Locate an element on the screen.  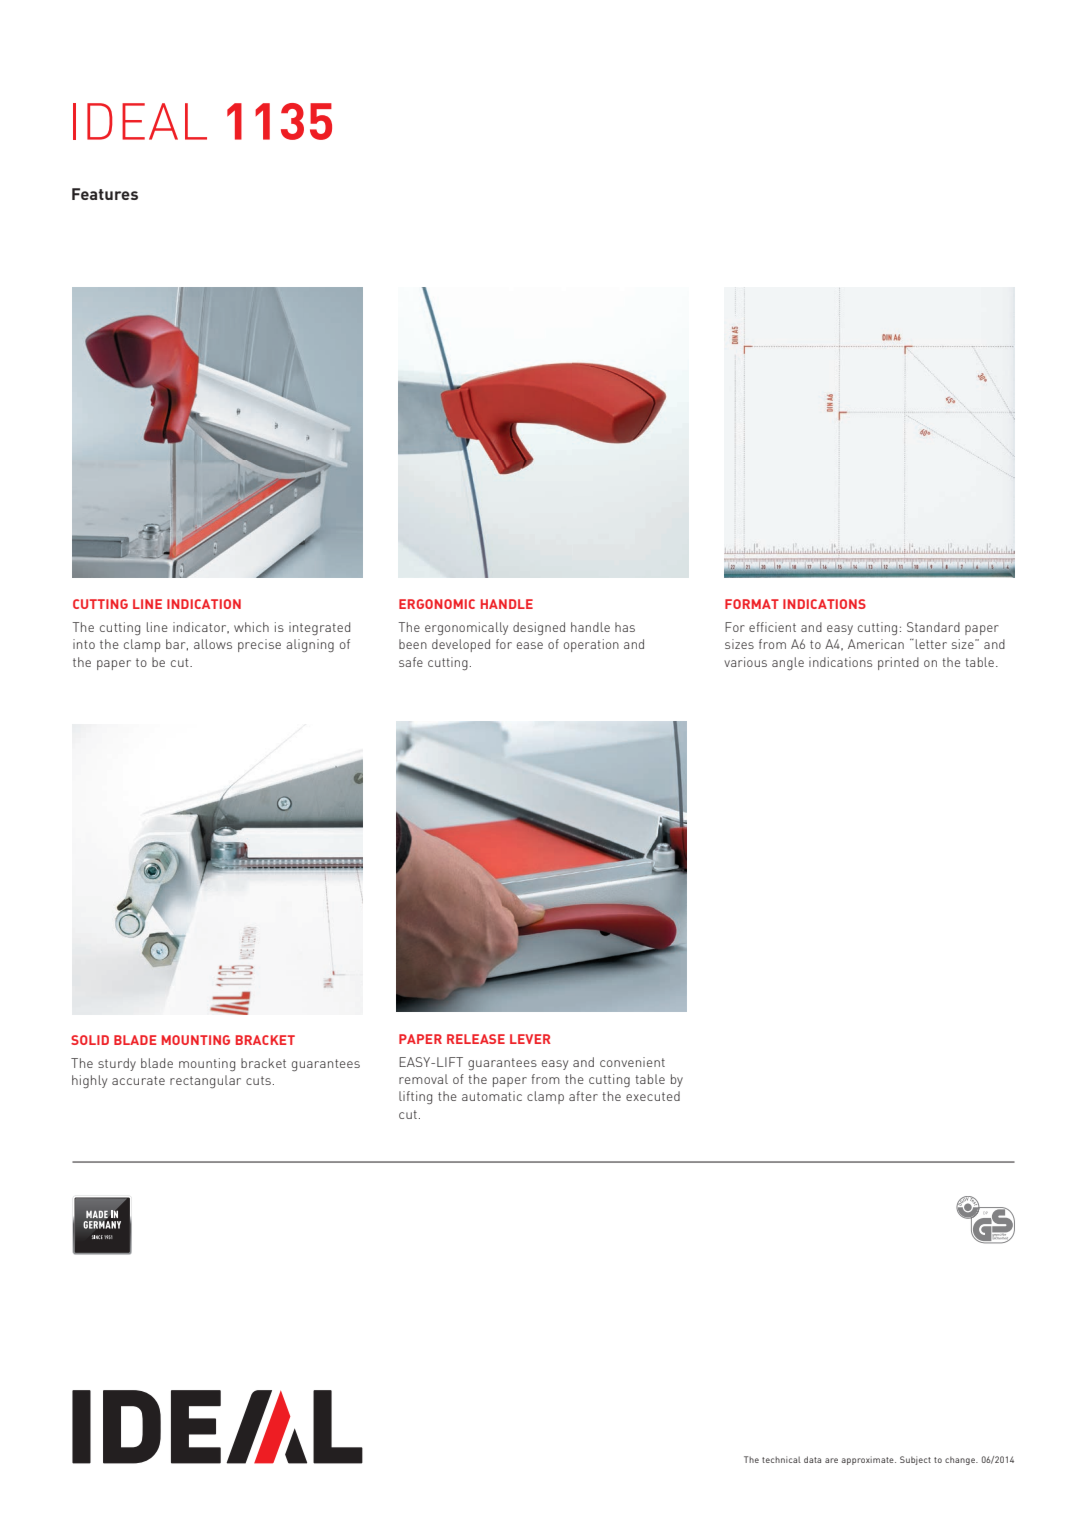
allows is located at coordinates (213, 644).
